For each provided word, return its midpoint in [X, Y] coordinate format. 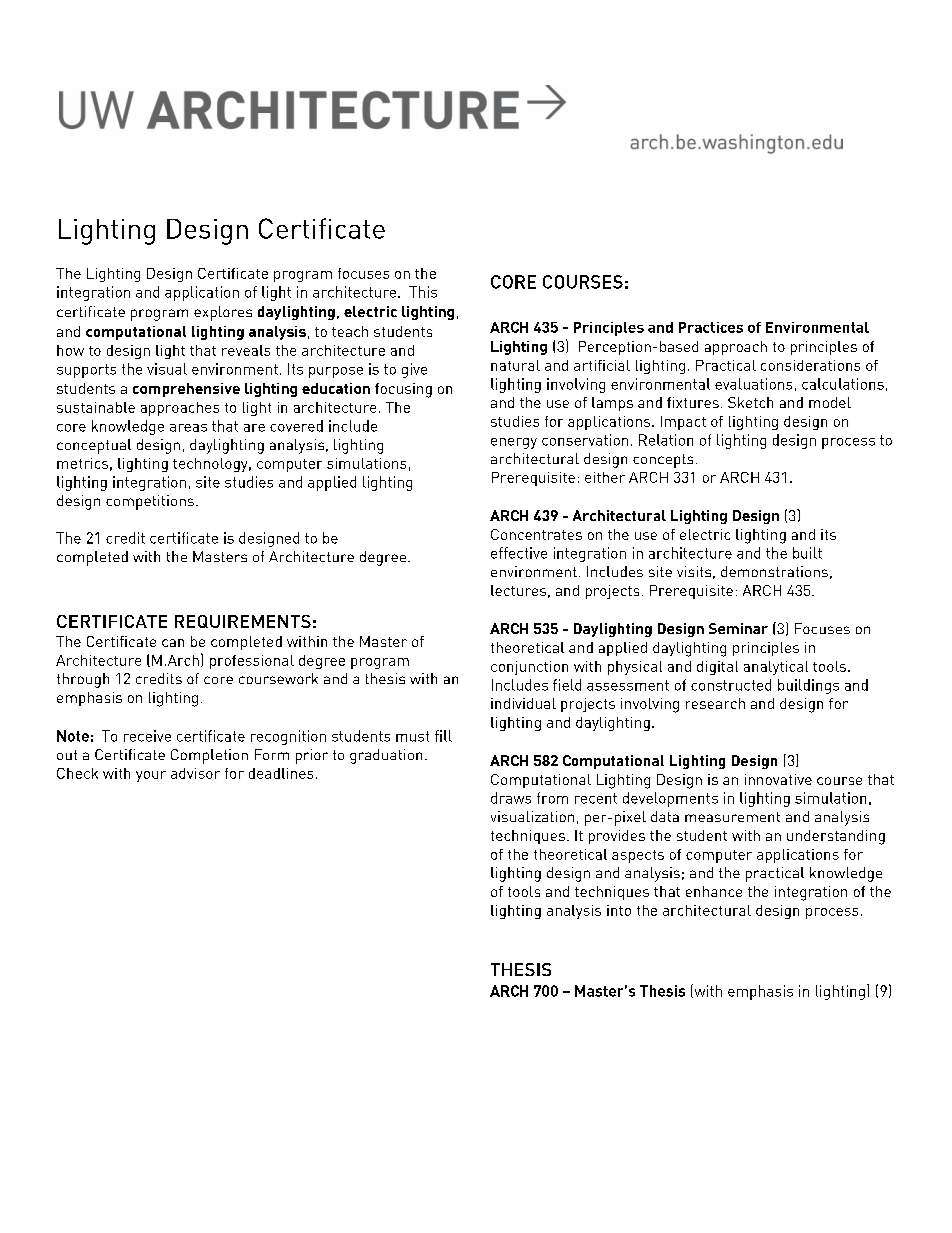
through [83, 680]
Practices [711, 327]
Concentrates [536, 534]
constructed [731, 685]
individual [523, 703]
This [423, 292]
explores [223, 313]
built [807, 553]
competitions [150, 502]
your [151, 776]
